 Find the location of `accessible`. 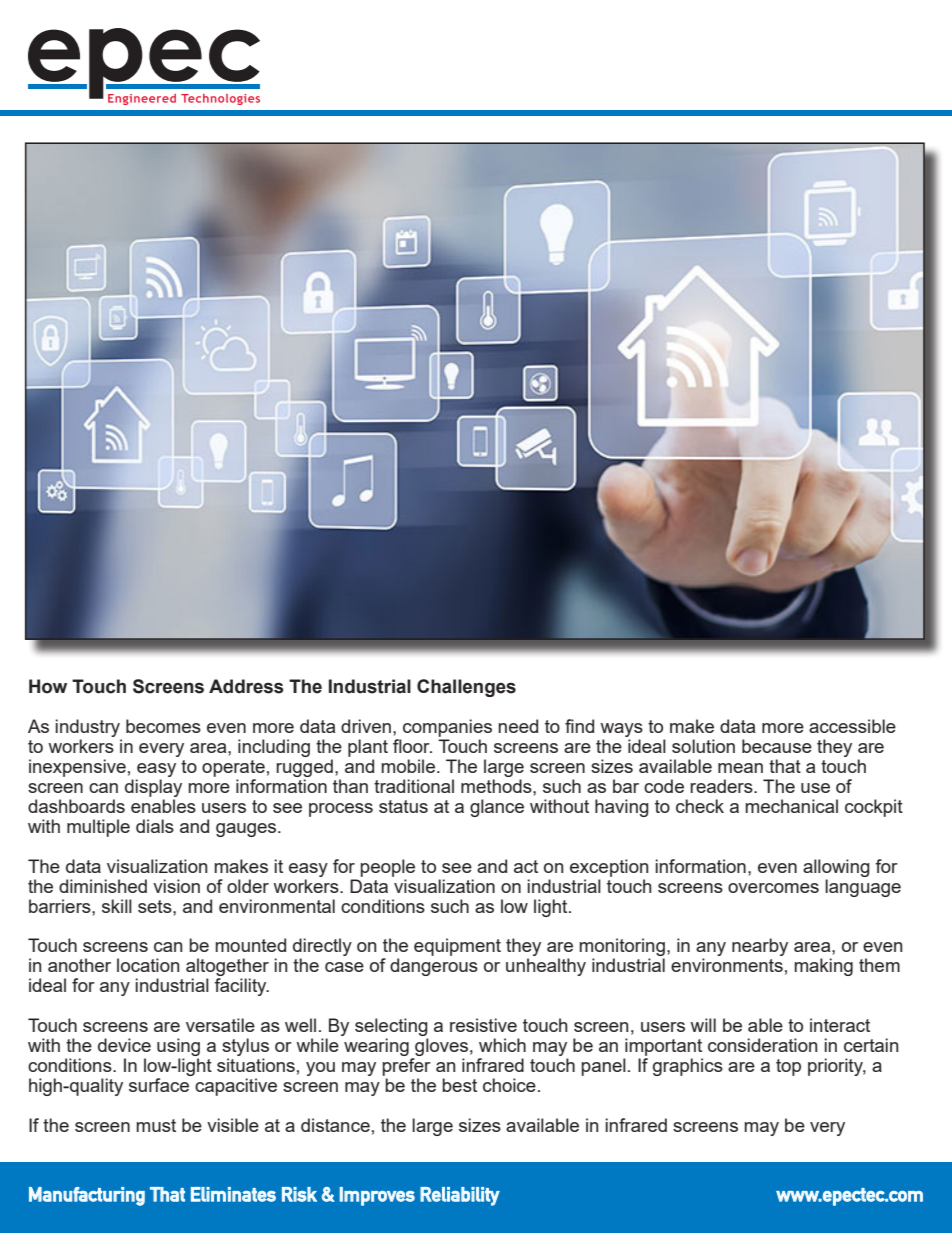

accessible is located at coordinates (852, 726).
